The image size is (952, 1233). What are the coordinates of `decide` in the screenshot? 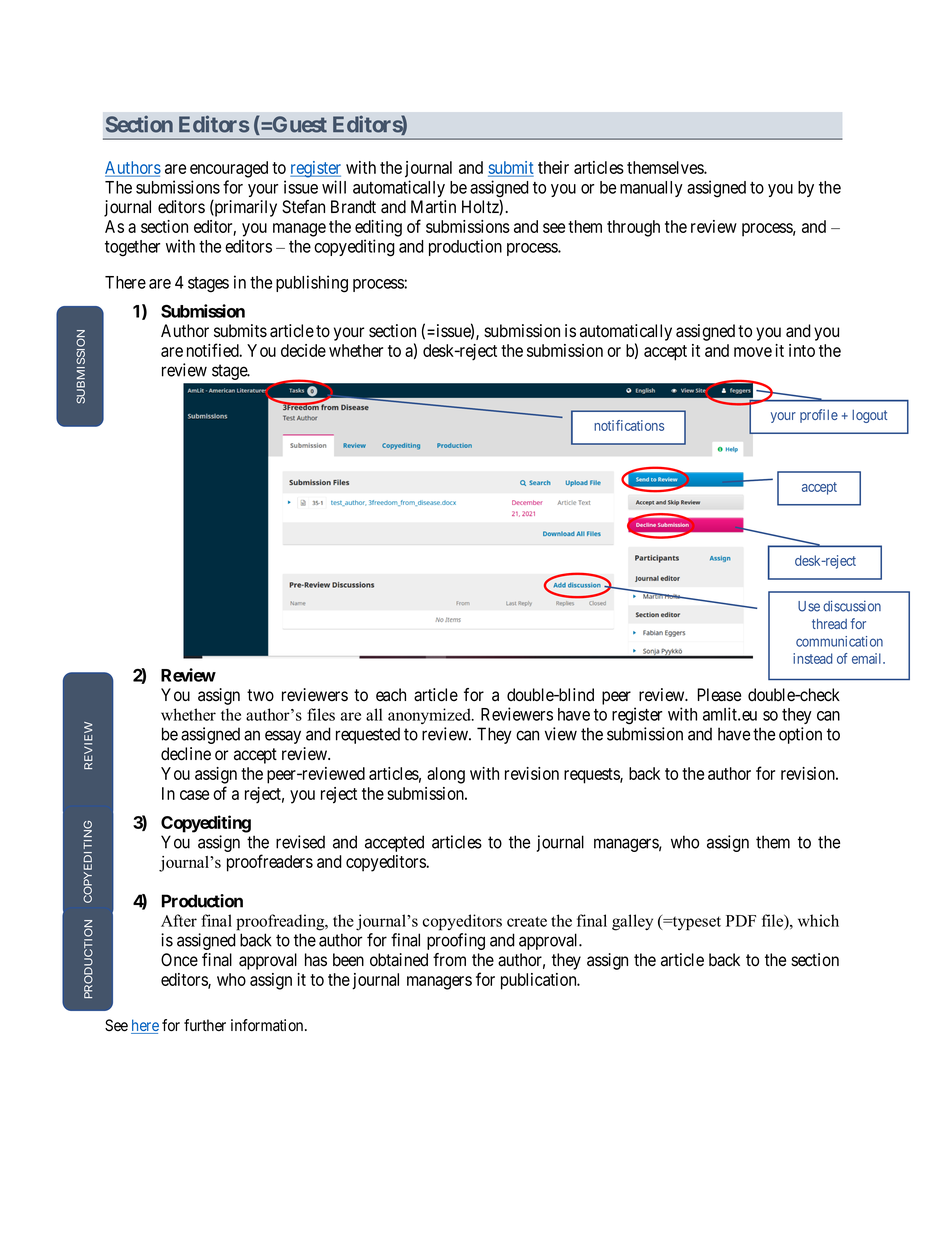 It's located at (303, 350).
